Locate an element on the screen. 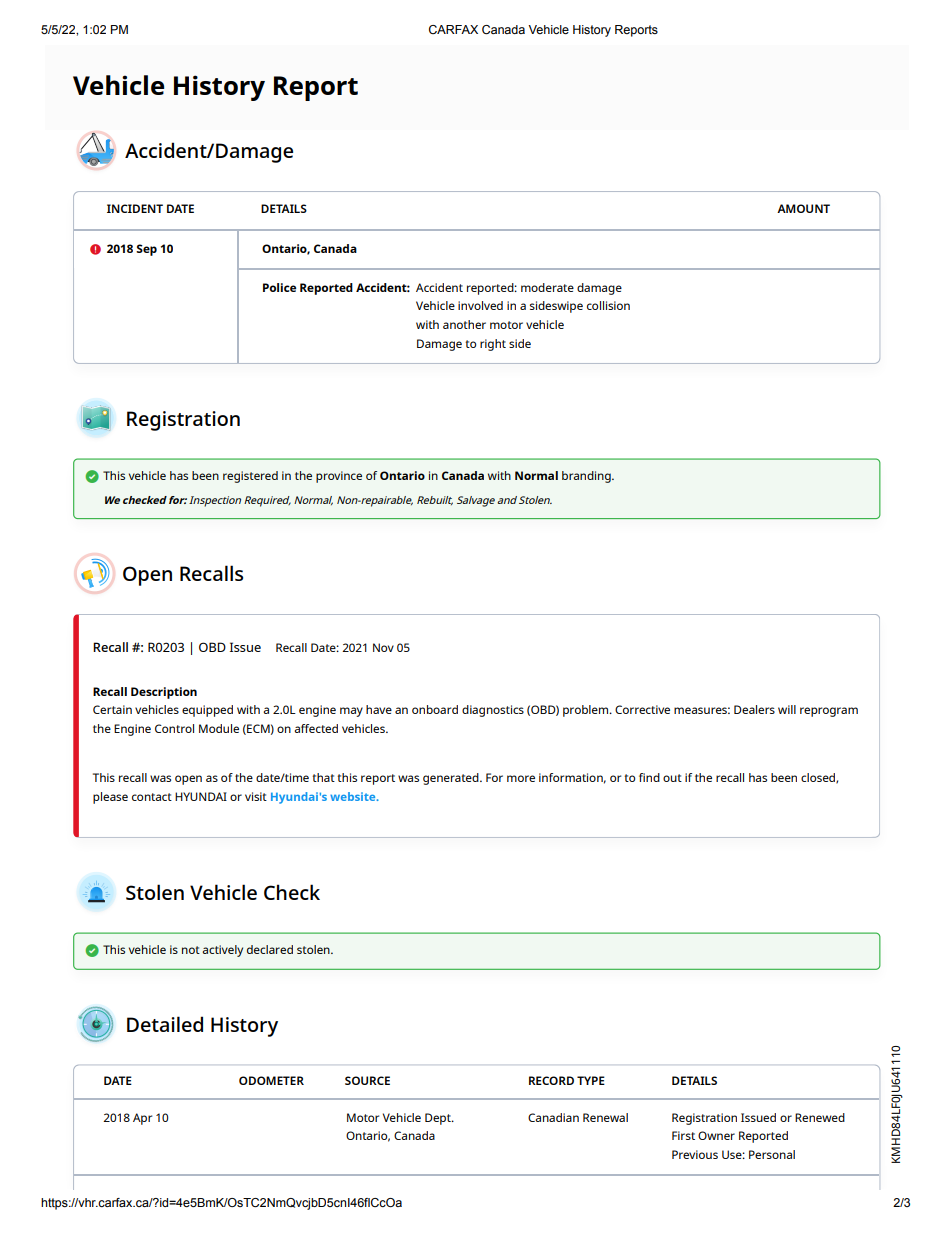 The height and width of the screenshot is (1233, 952). Dealers is located at coordinates (754, 709).
